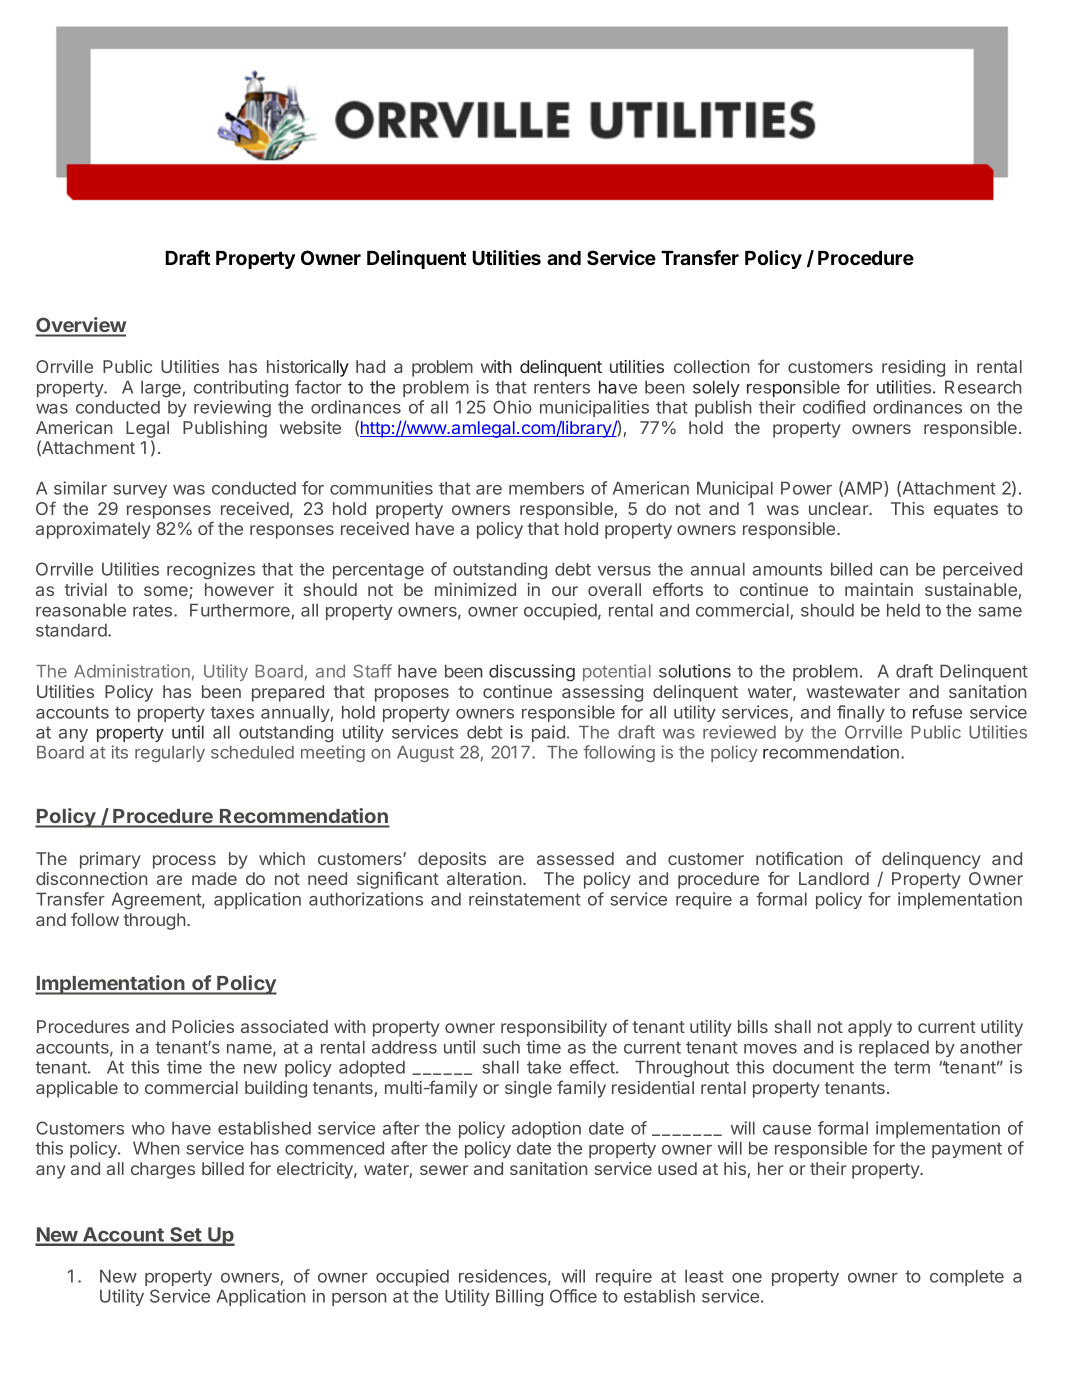  What do you see at coordinates (161, 388) in the screenshot?
I see `large` at bounding box center [161, 388].
